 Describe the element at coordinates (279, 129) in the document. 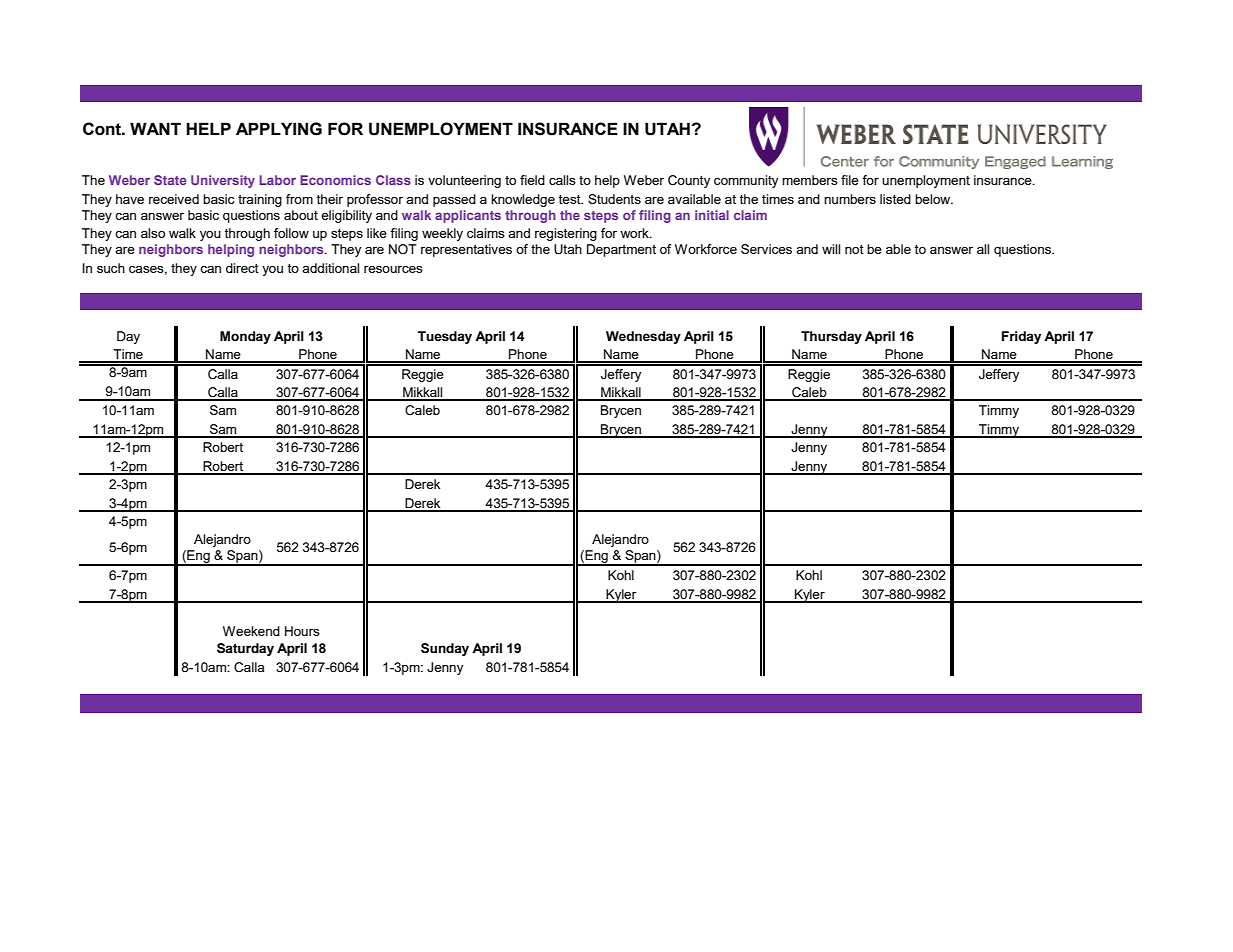

I see `APPLYING` at that location.
